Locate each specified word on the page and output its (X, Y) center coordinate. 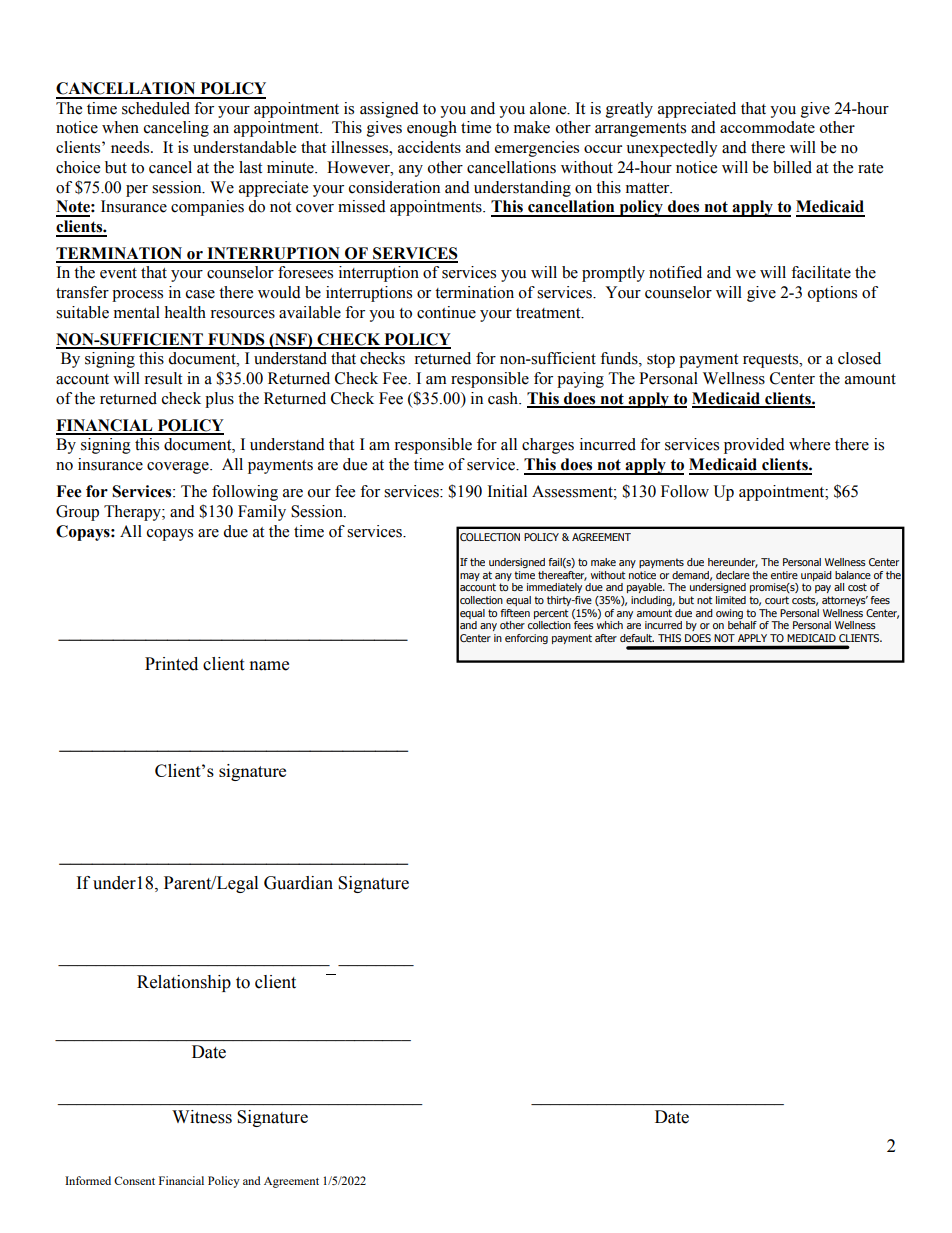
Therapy (133, 513)
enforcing (526, 639)
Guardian (298, 883)
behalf (742, 625)
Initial (507, 491)
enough (432, 129)
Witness (202, 1117)
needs (131, 147)
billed (792, 167)
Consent (134, 1180)
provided (754, 446)
